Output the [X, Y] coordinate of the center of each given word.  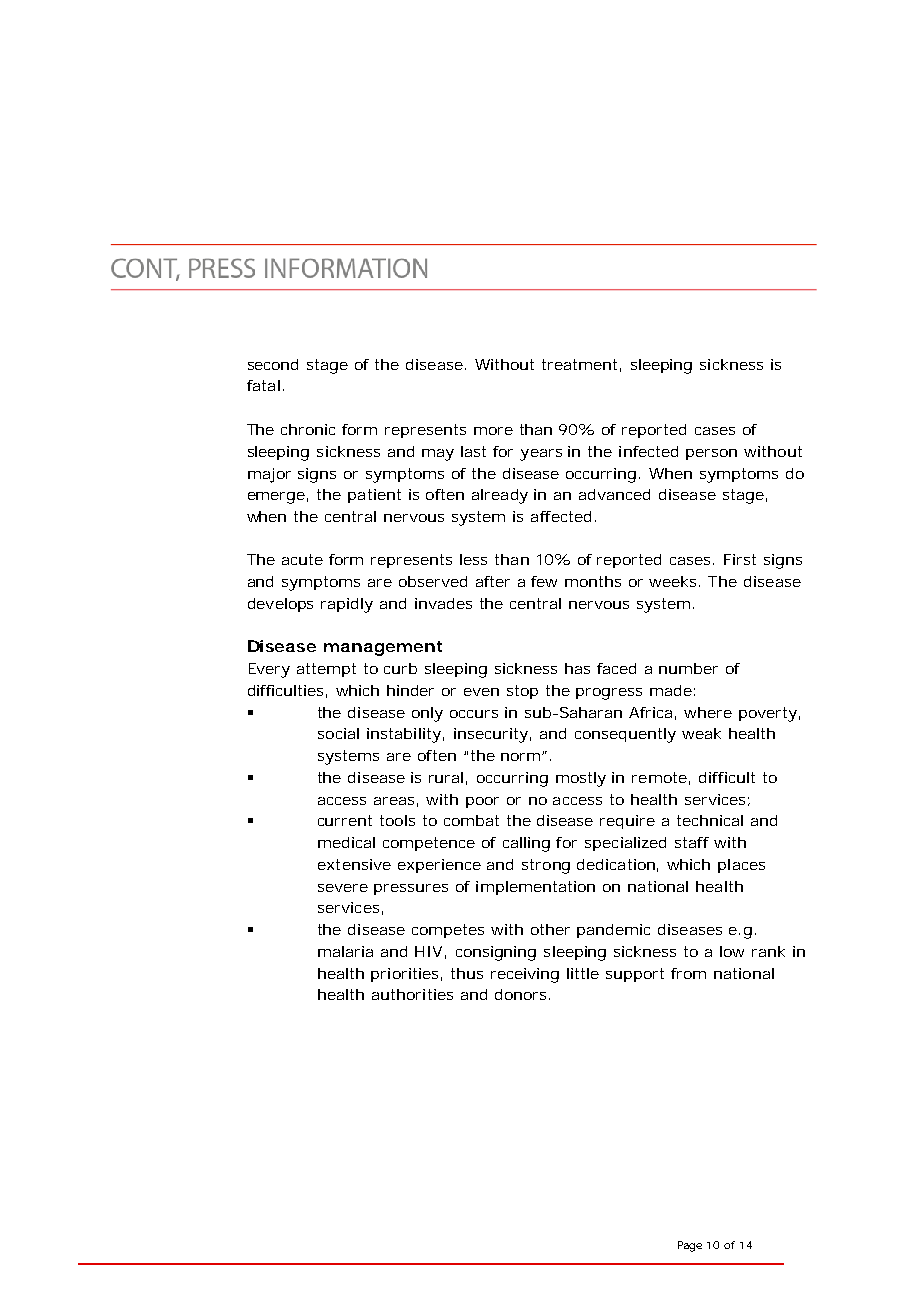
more [493, 431]
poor [482, 802]
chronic [308, 429]
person [711, 454]
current [345, 820]
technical [710, 820]
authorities [412, 994]
